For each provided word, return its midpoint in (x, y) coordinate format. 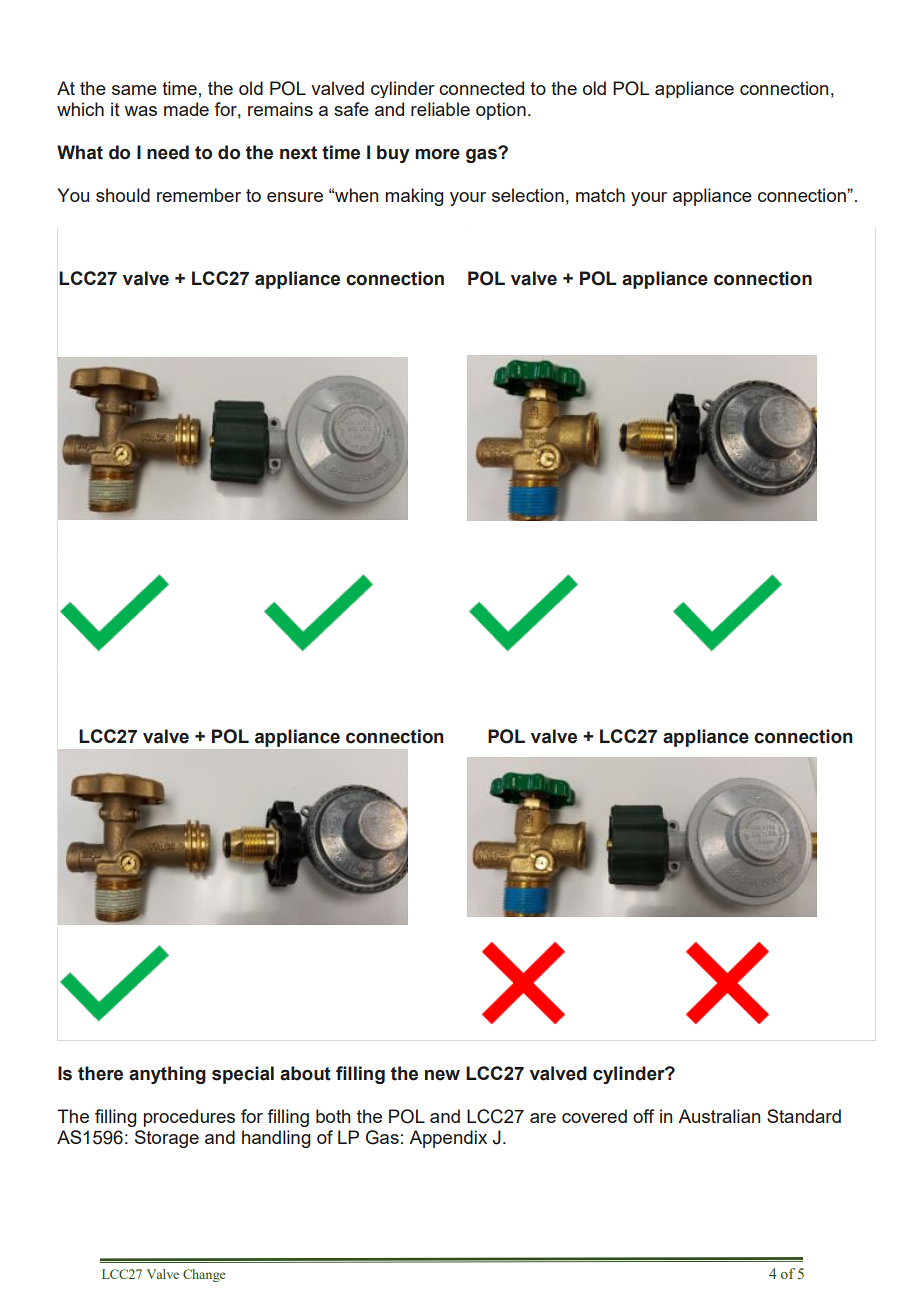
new (442, 1075)
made (186, 109)
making (414, 197)
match (600, 195)
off (643, 1116)
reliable (440, 109)
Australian (719, 1116)
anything (167, 1075)
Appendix (448, 1139)
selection (528, 195)
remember (199, 195)
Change (204, 1275)
